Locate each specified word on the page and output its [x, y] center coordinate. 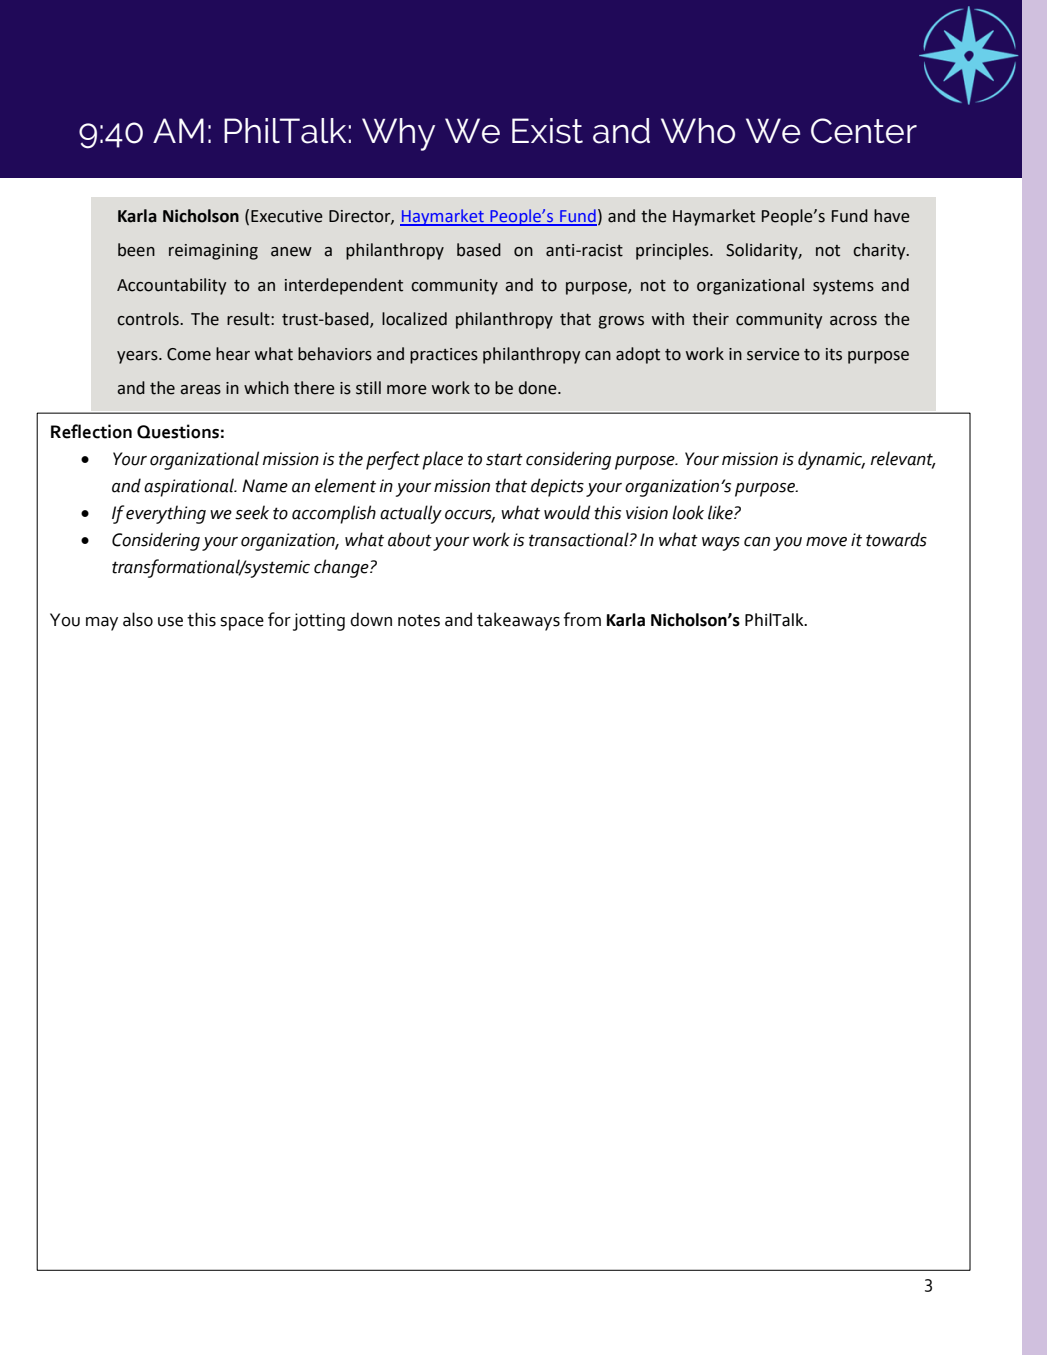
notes [419, 620]
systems [843, 287]
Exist [547, 131]
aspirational [190, 487]
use [170, 622]
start [504, 459]
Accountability [172, 286]
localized [414, 319]
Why [398, 134]
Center [864, 131]
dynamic [831, 460]
